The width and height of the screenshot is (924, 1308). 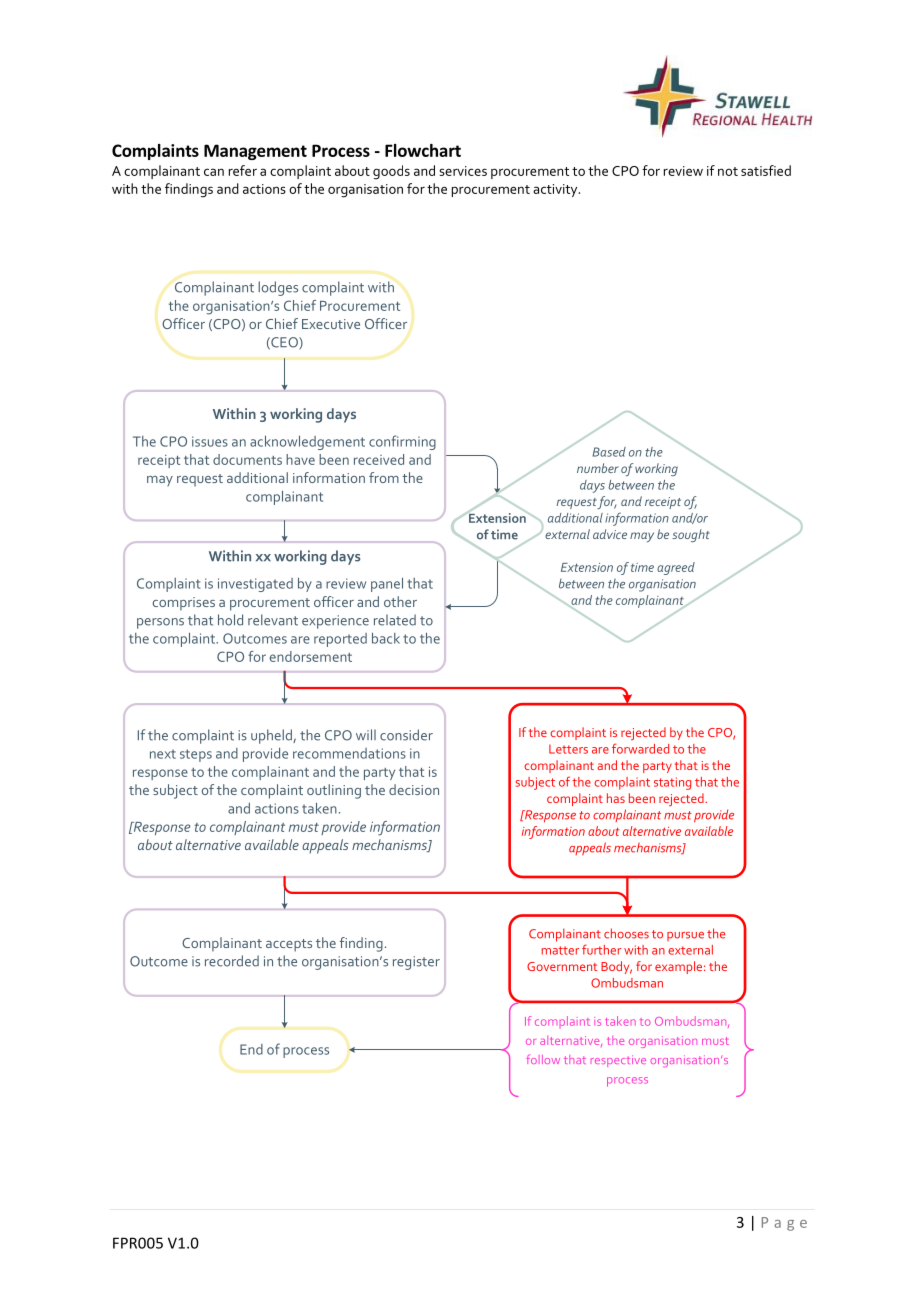 What do you see at coordinates (196, 755) in the screenshot?
I see `steps` at bounding box center [196, 755].
